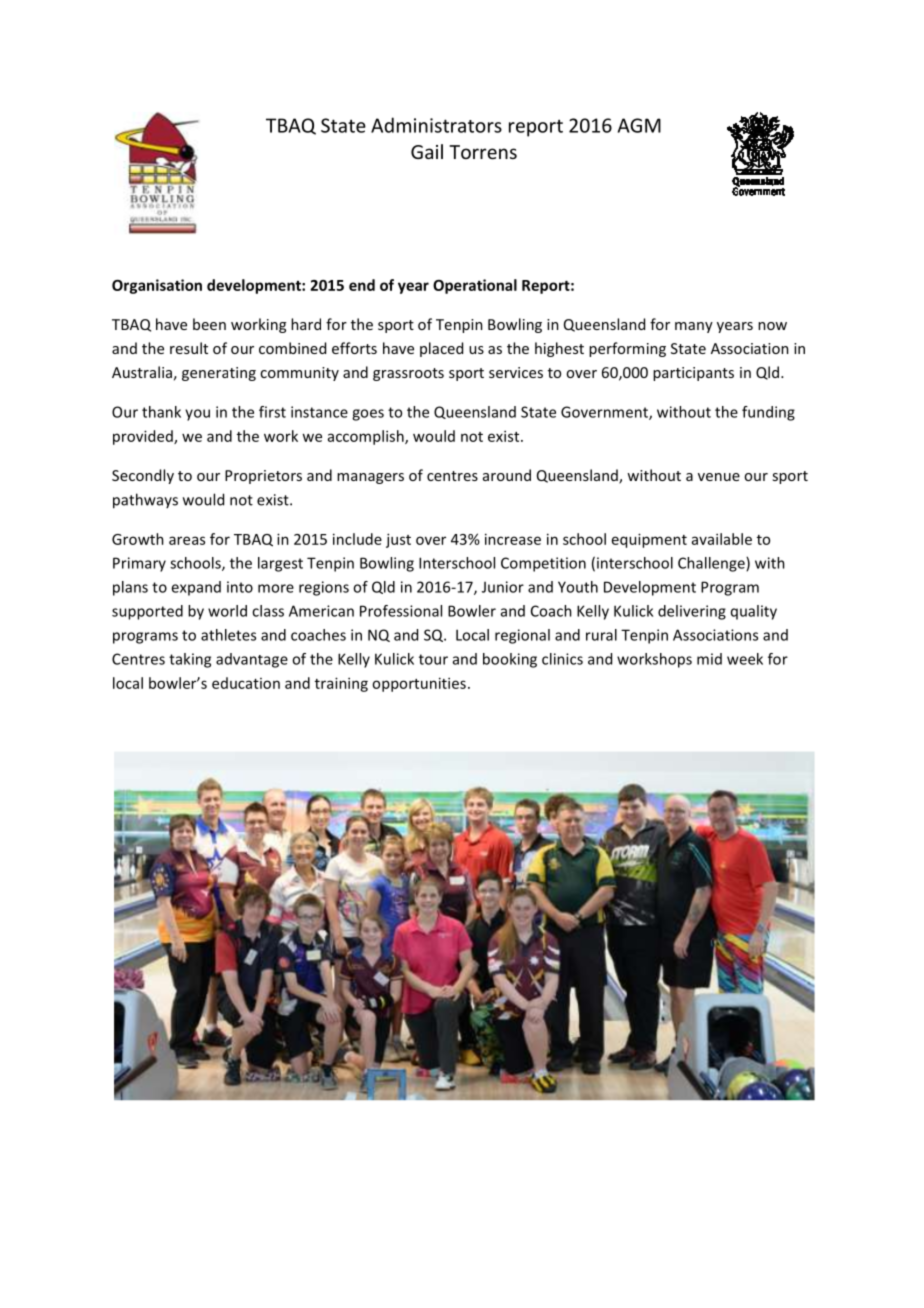  What do you see at coordinates (436, 125) in the screenshot?
I see `Administrators` at bounding box center [436, 125].
